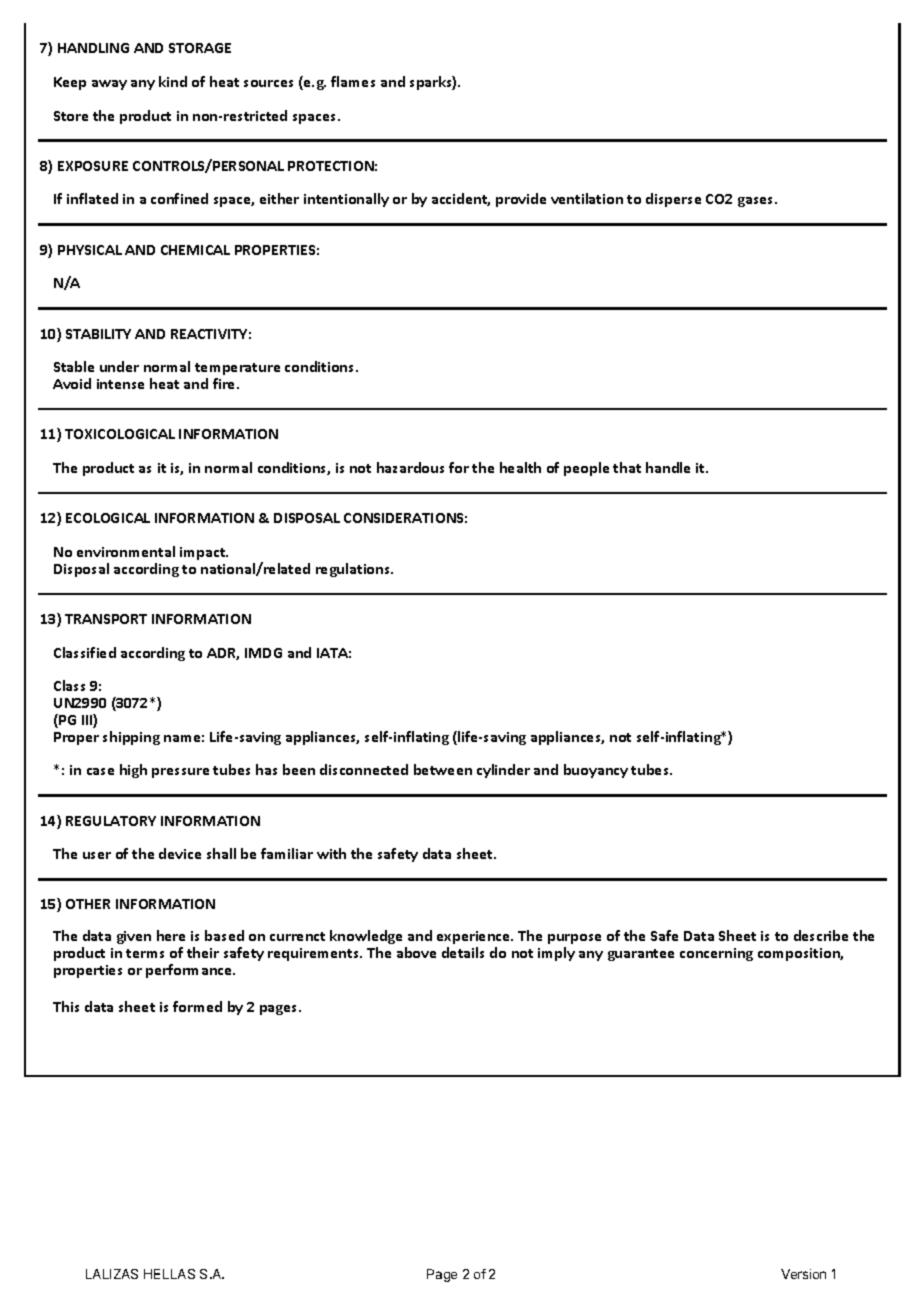 This image has height=1308, width=924. What do you see at coordinates (410, 467) in the image?
I see `hazardous` at bounding box center [410, 467].
